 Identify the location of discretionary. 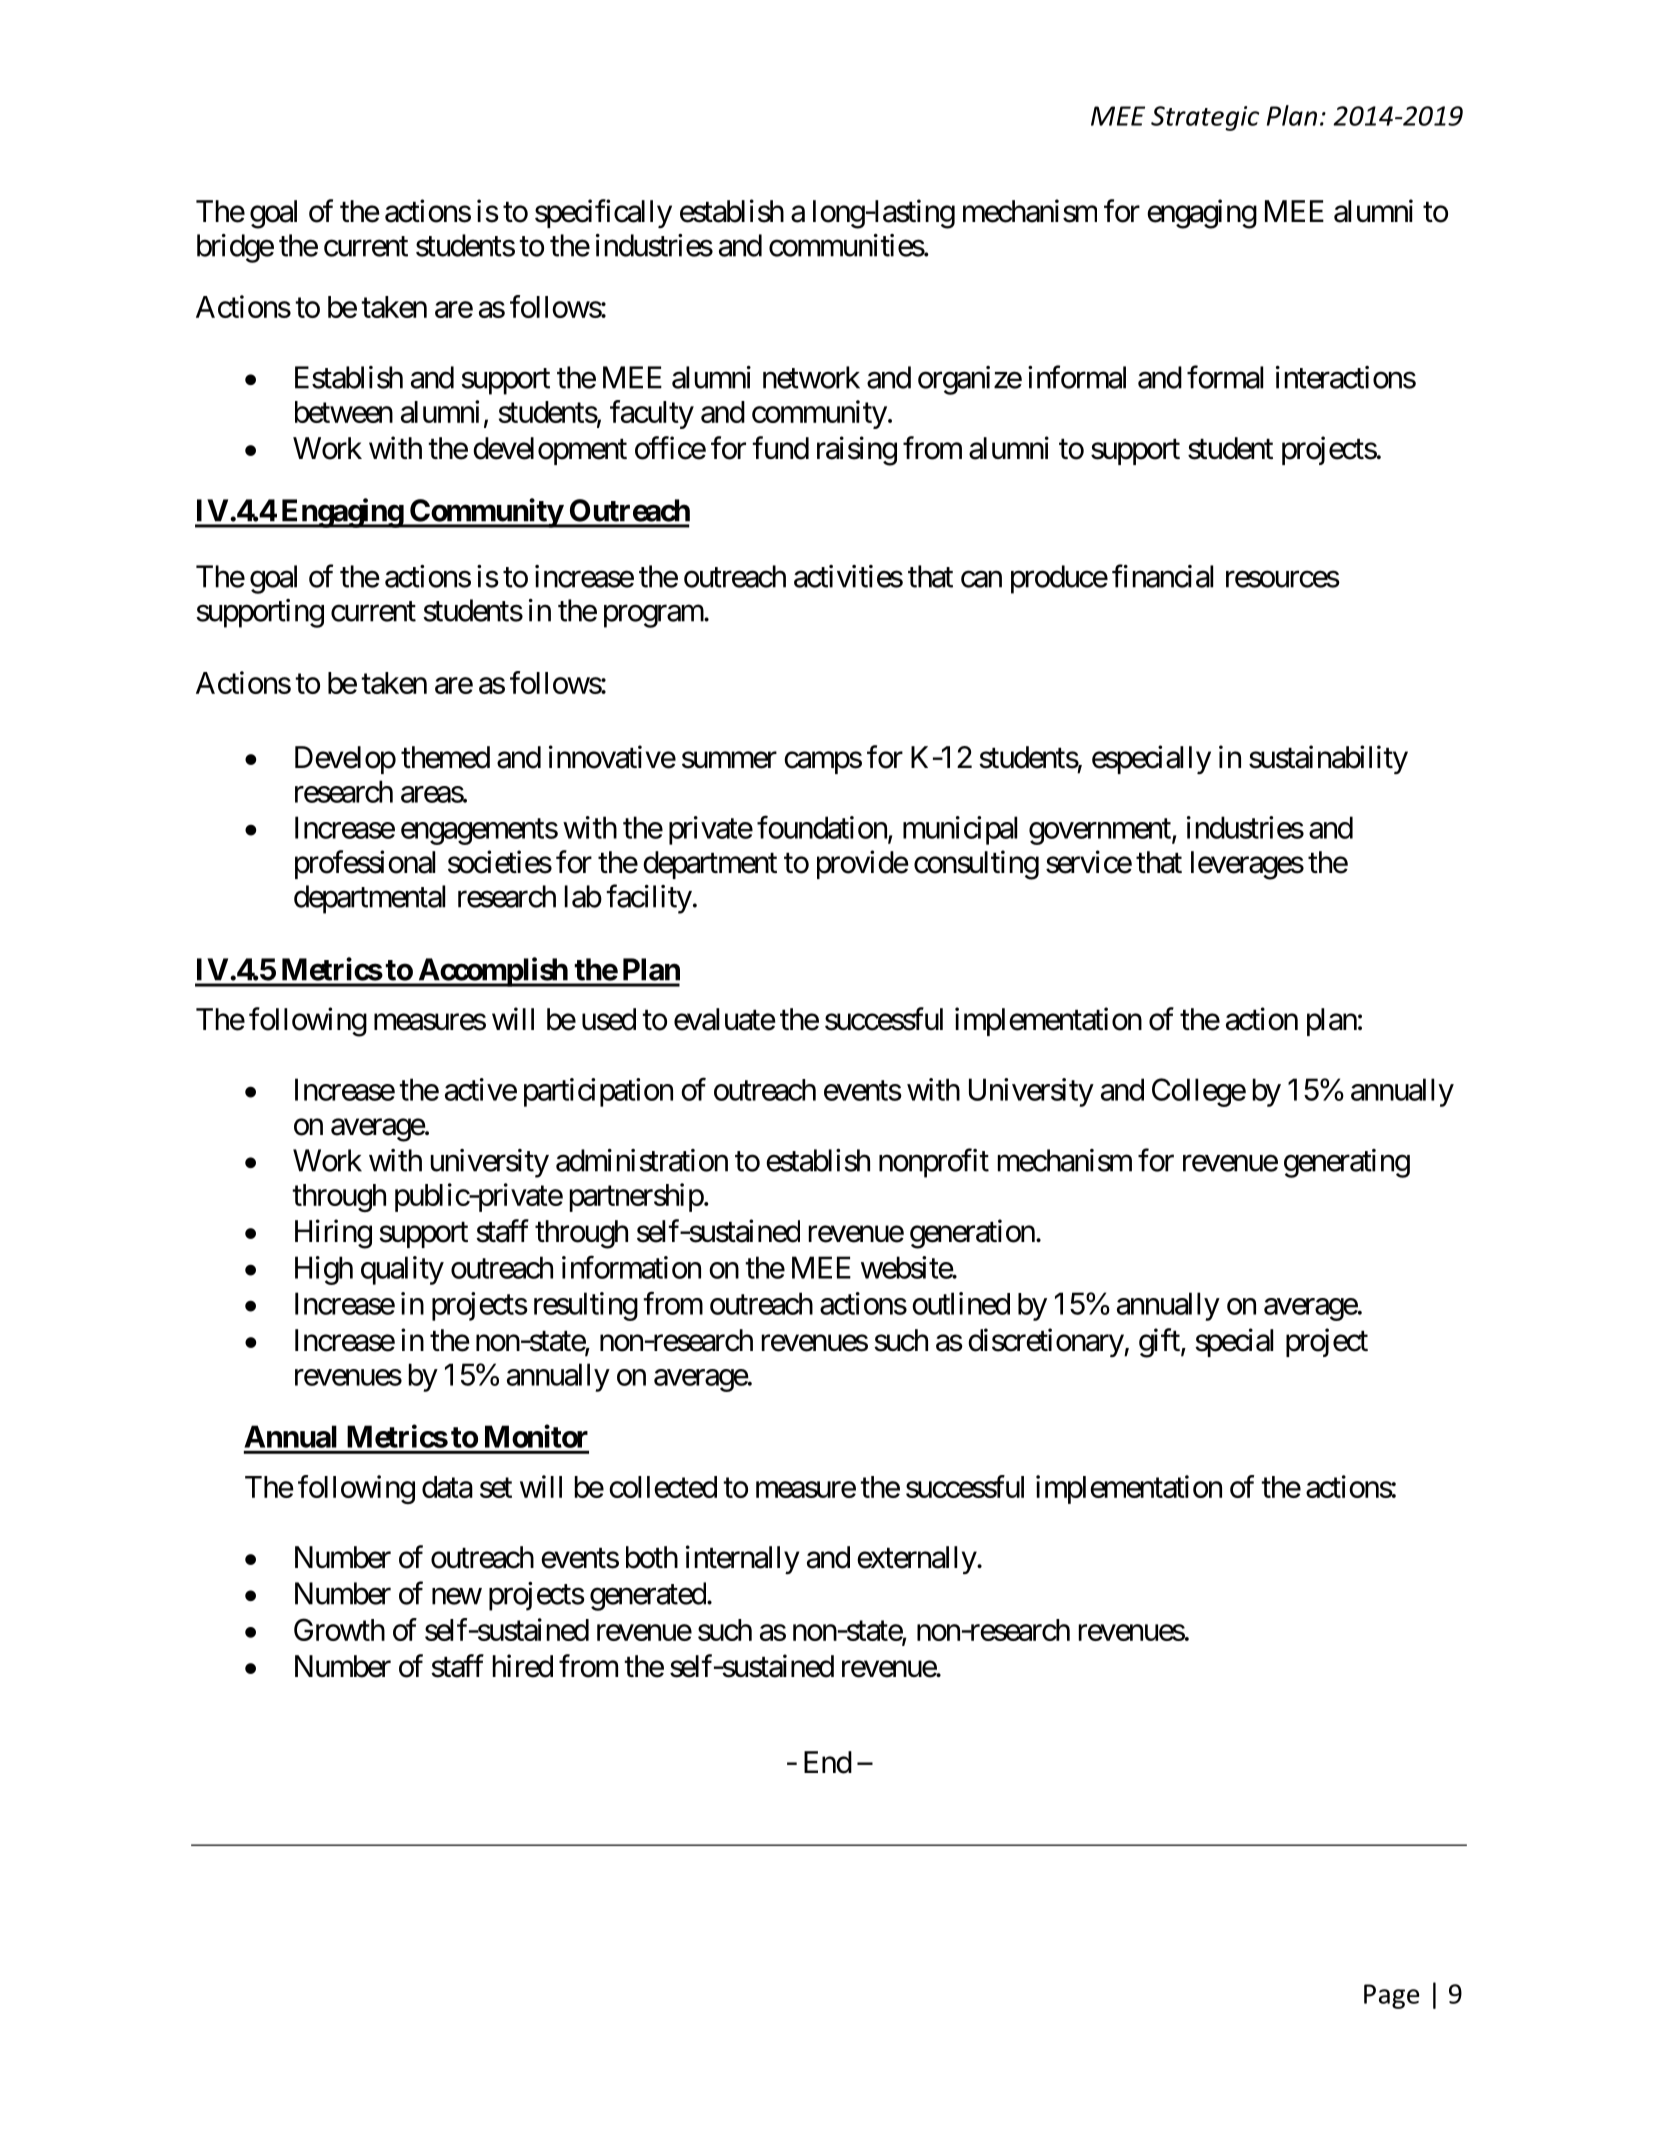
(1046, 1342).
